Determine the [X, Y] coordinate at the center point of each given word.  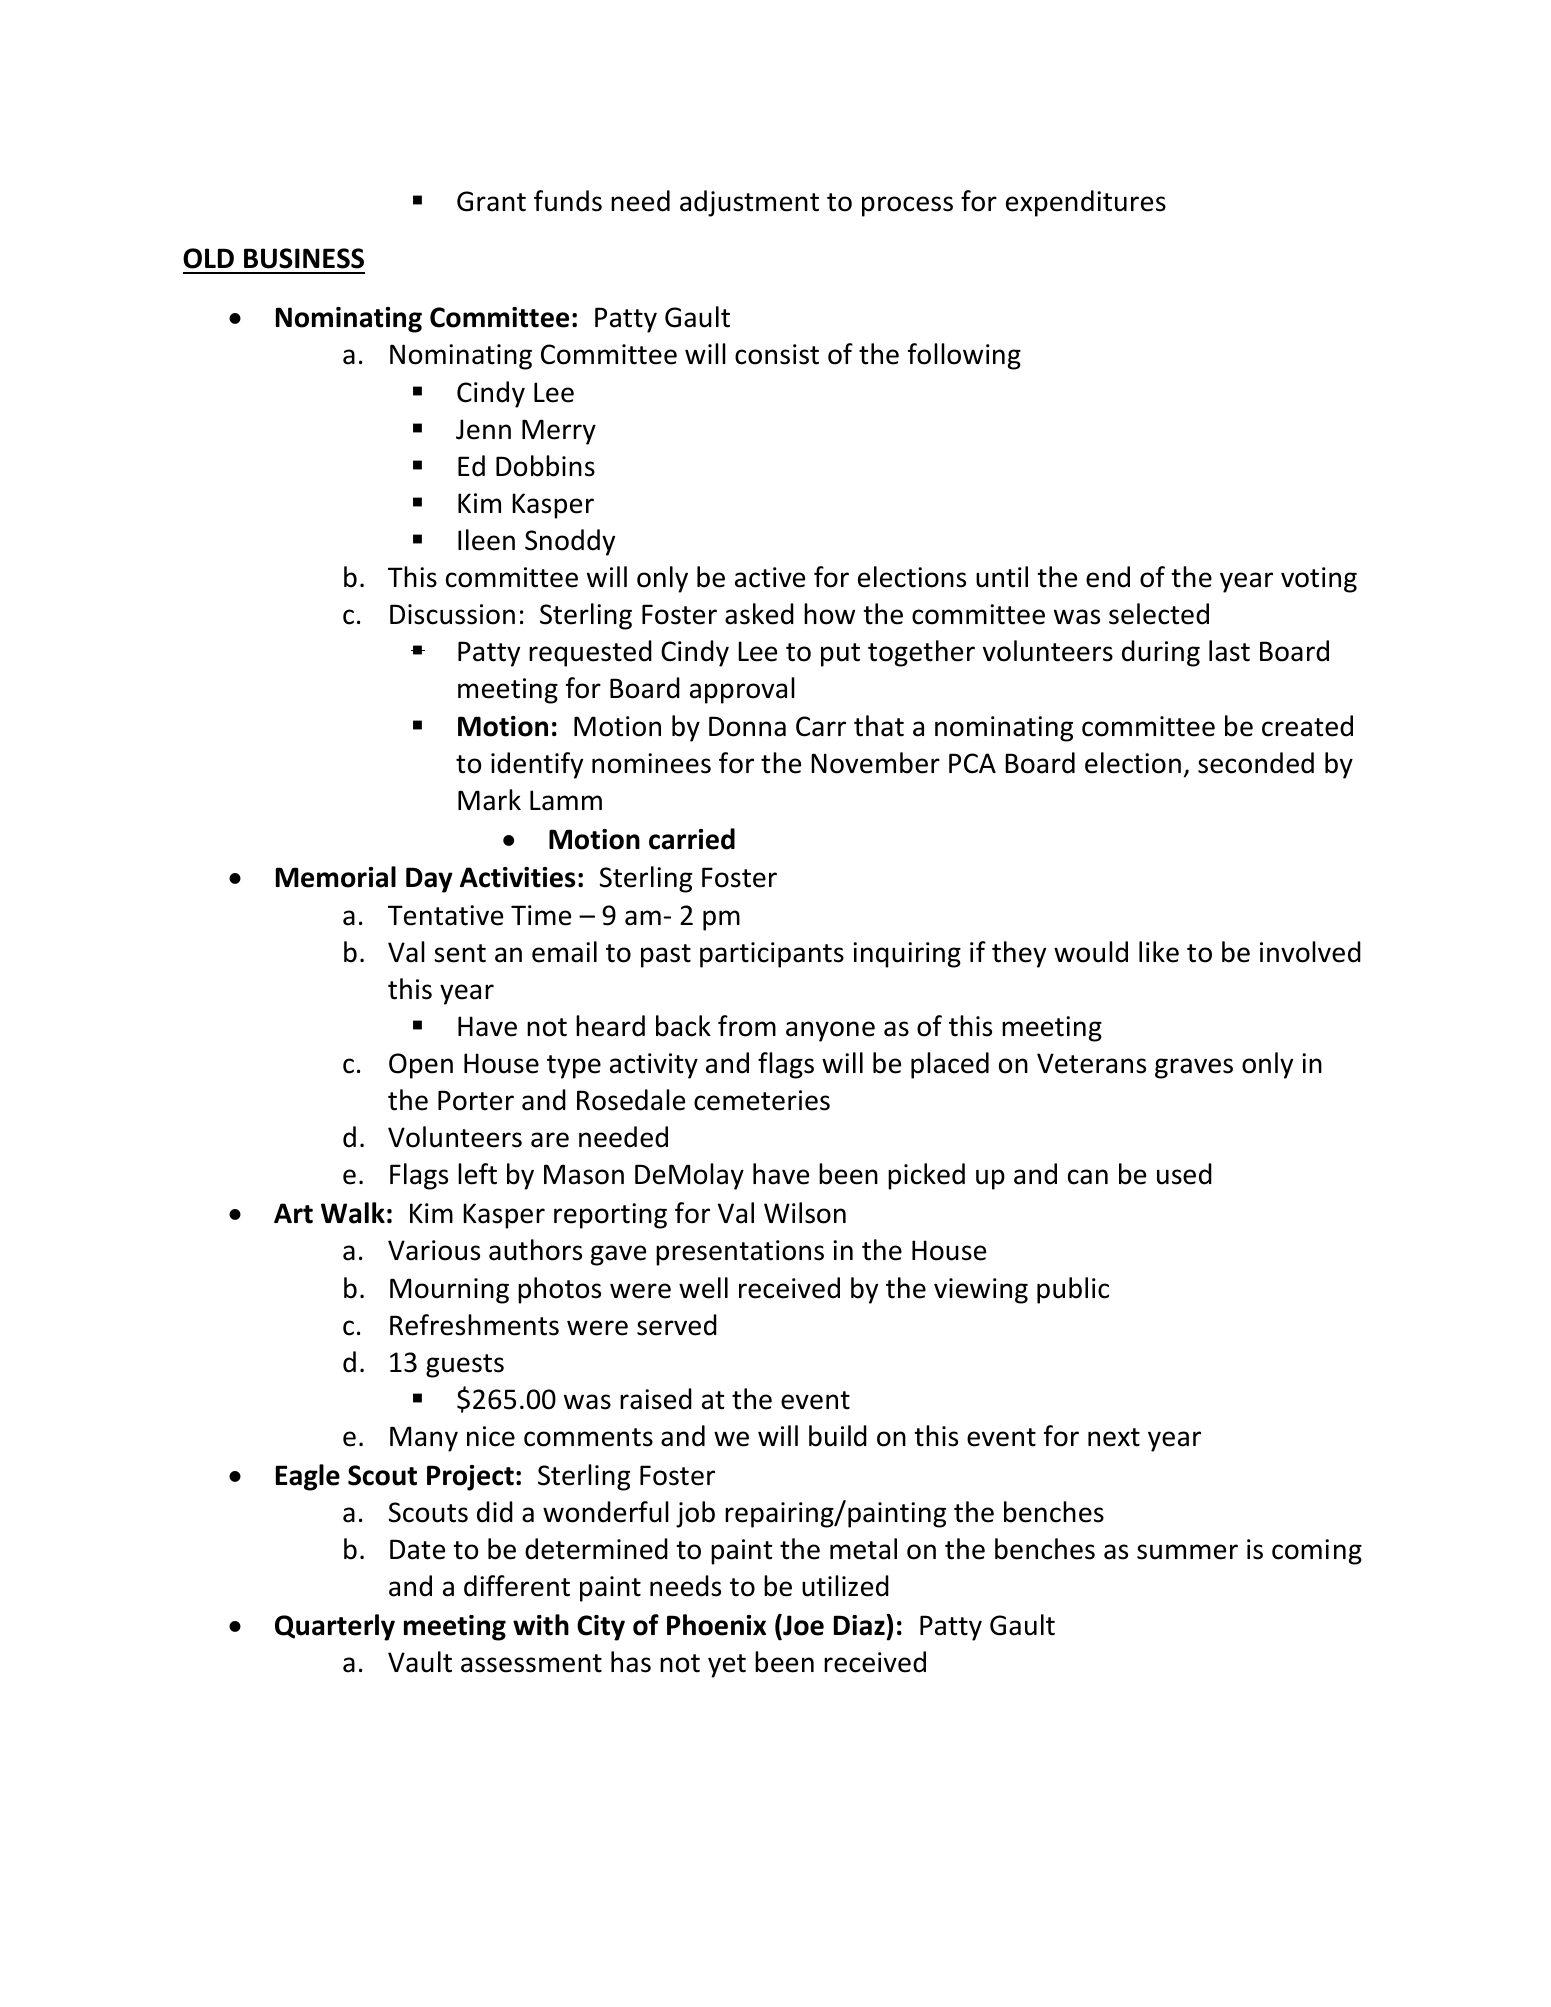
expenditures [1086, 203]
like [1159, 952]
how [829, 614]
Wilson [805, 1213]
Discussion [452, 614]
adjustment [749, 203]
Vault [420, 1662]
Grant [491, 201]
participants [772, 955]
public [1073, 1290]
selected [1159, 614]
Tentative [445, 915]
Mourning [449, 1291]
